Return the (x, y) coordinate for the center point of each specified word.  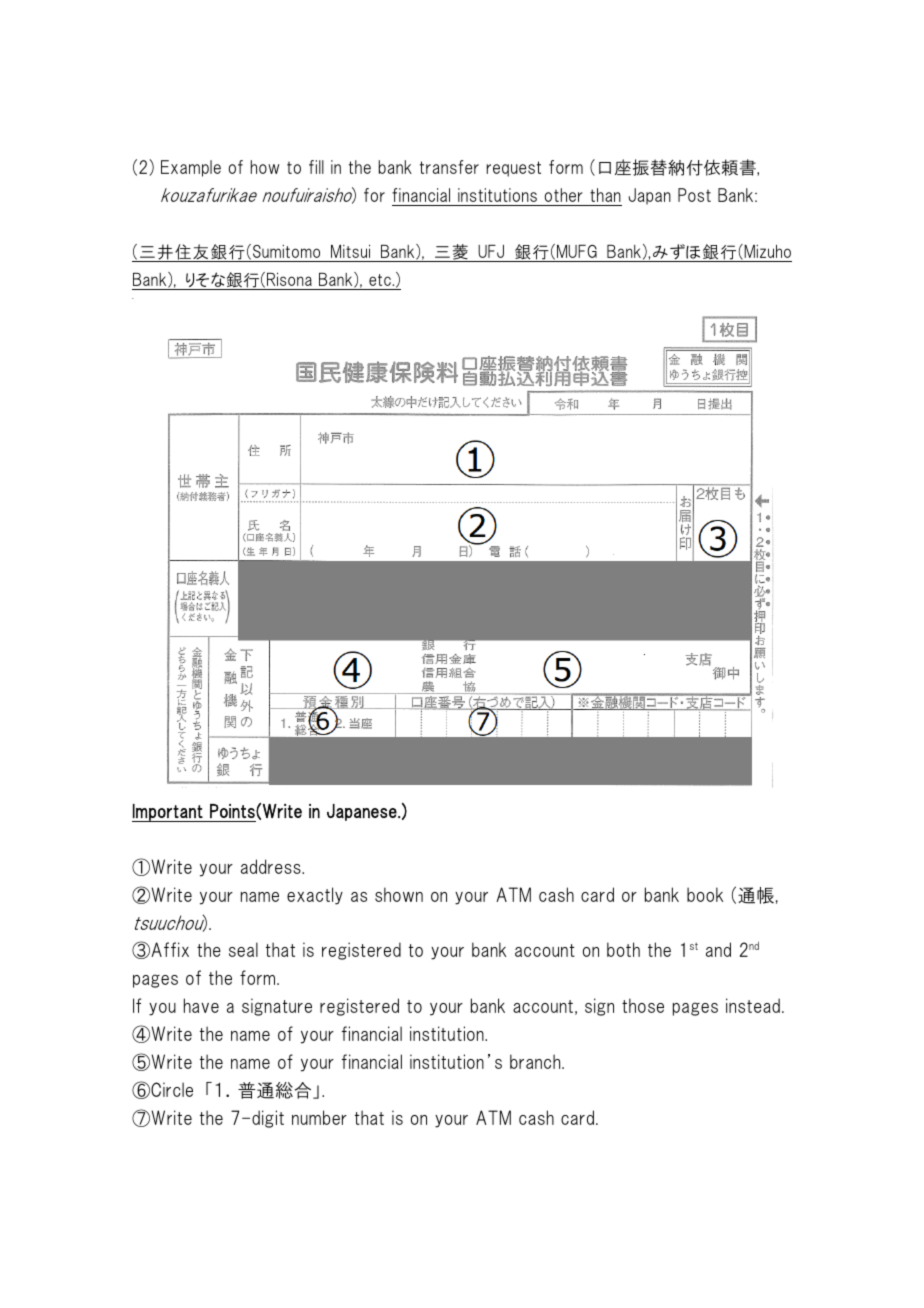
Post (694, 195)
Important (168, 813)
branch (536, 1061)
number (319, 1117)
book (705, 894)
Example (191, 168)
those (643, 1005)
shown (399, 894)
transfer (449, 167)
